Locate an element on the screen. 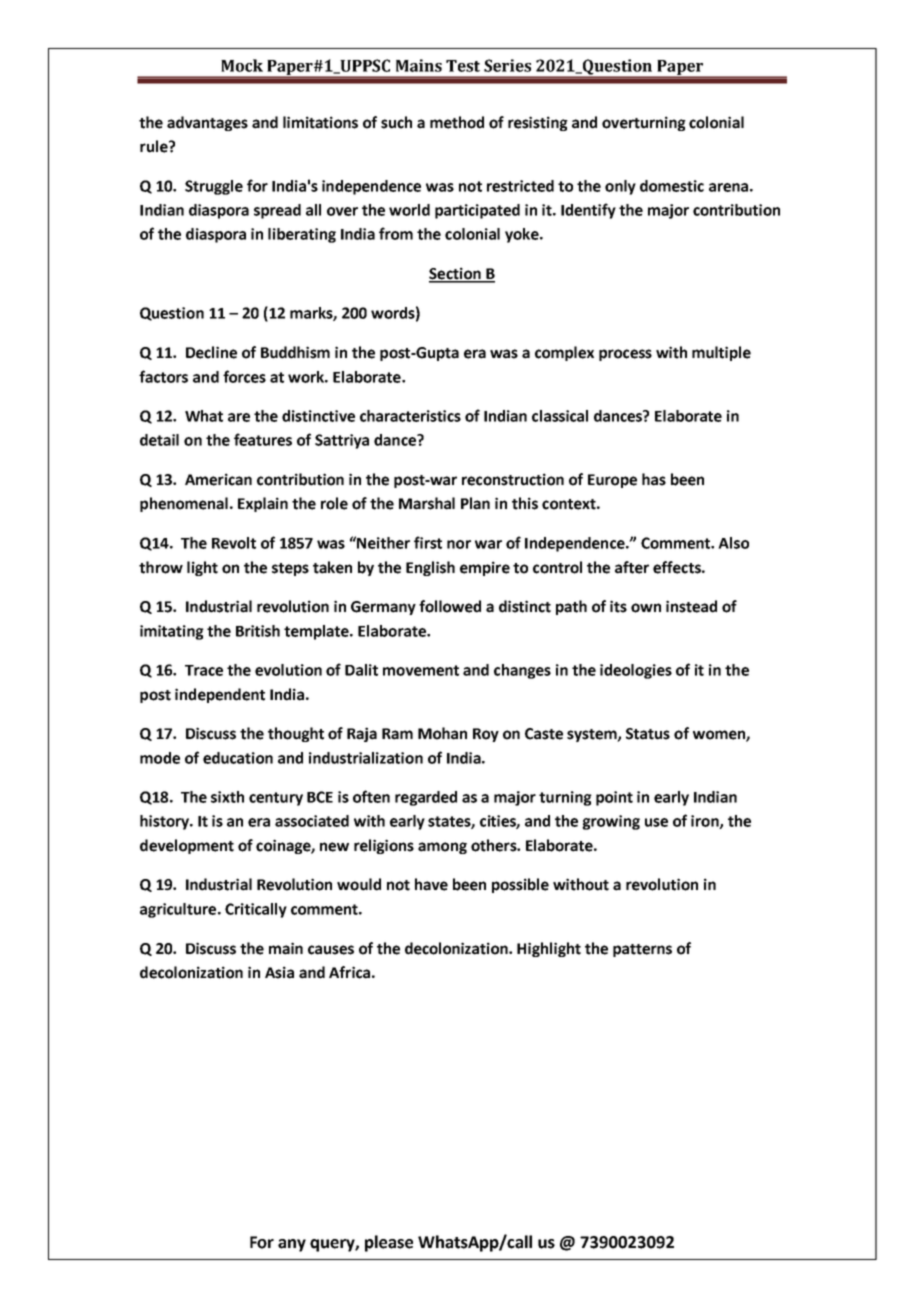 This screenshot has height=1308, width=924. nor is located at coordinates (459, 544).
